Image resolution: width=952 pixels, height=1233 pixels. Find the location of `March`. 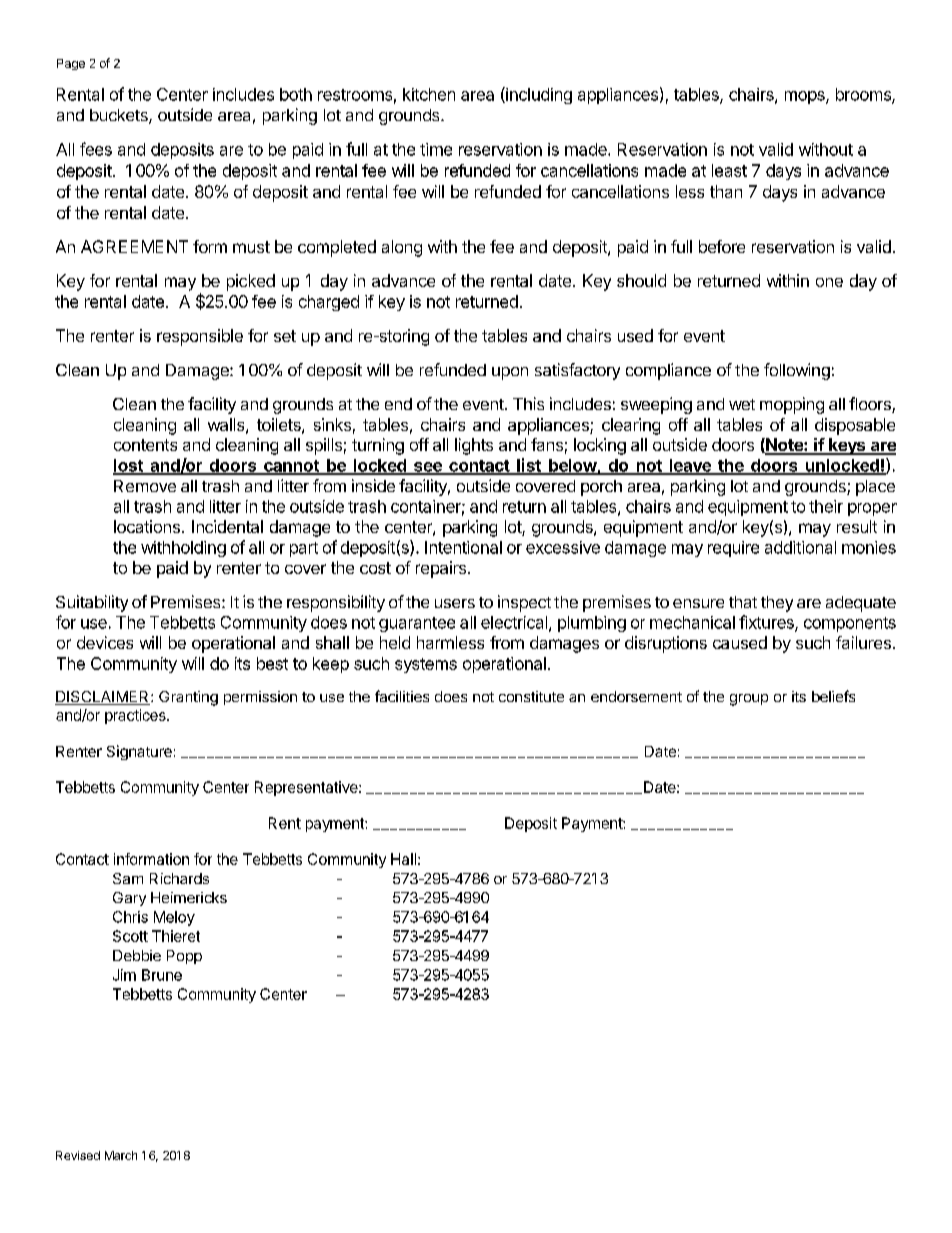

March is located at coordinates (121, 1155).
